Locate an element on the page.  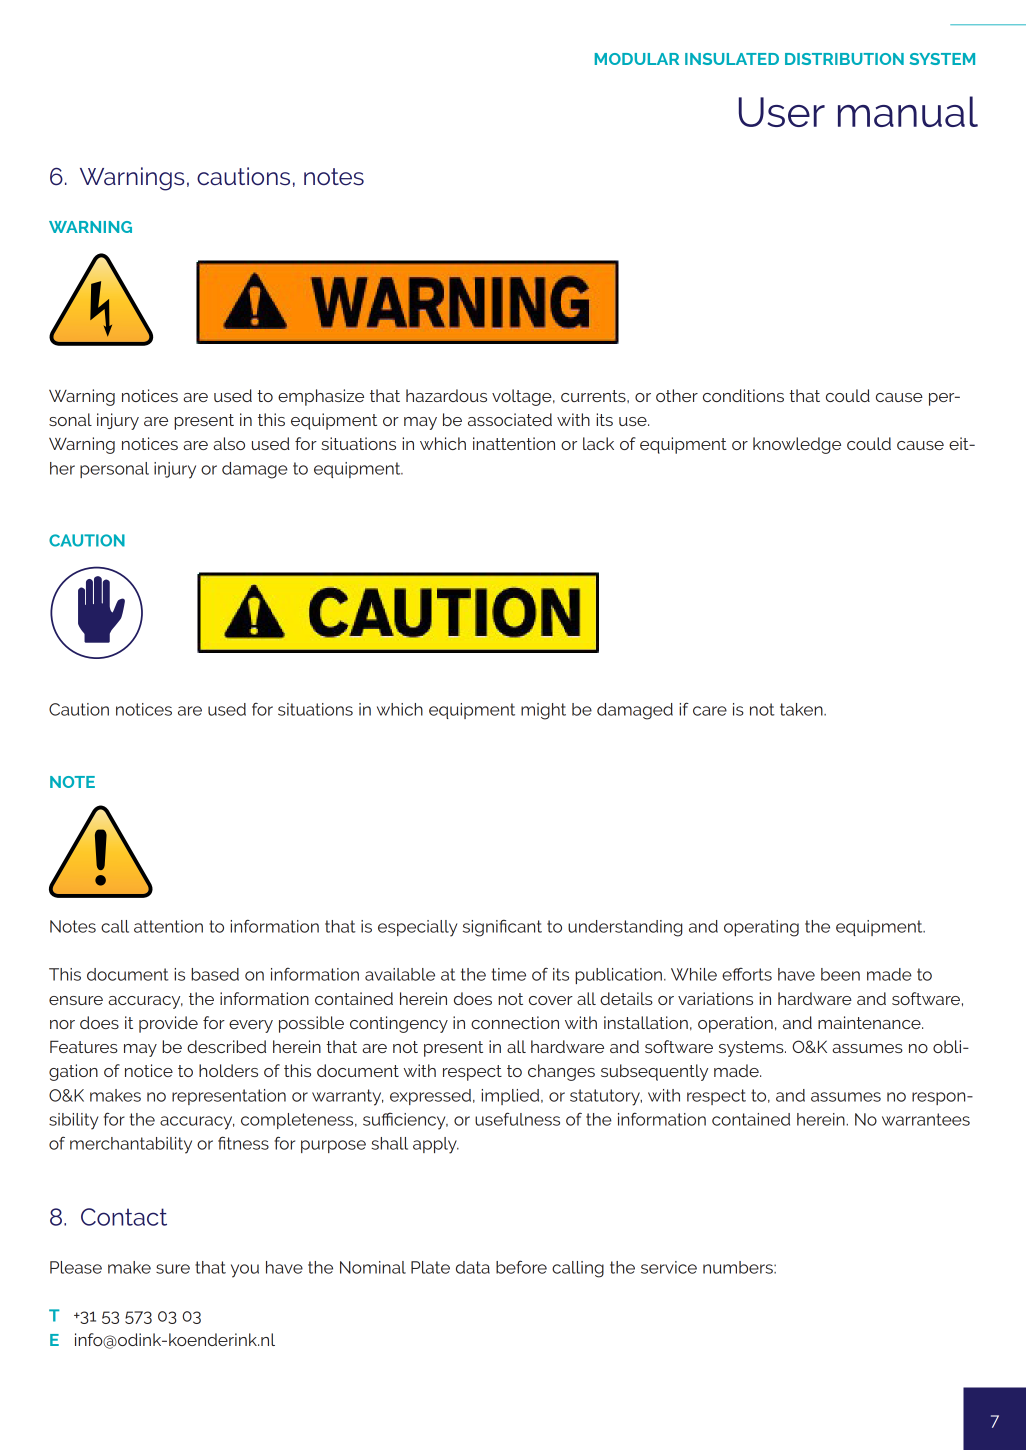
emphasize is located at coordinates (321, 397).
